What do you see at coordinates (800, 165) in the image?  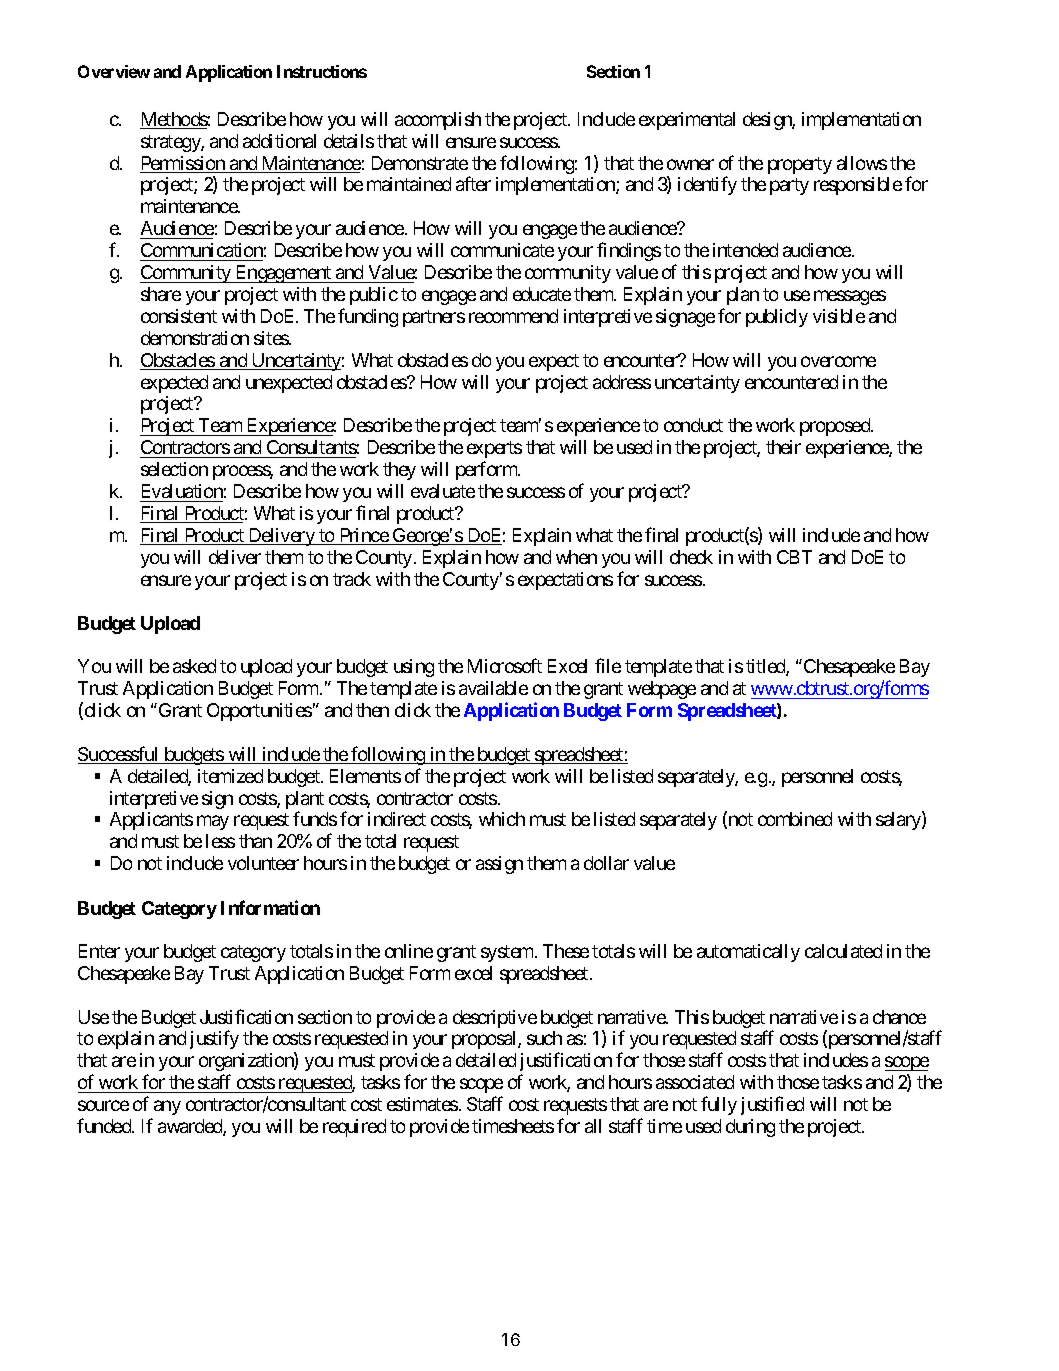 I see `property` at bounding box center [800, 165].
